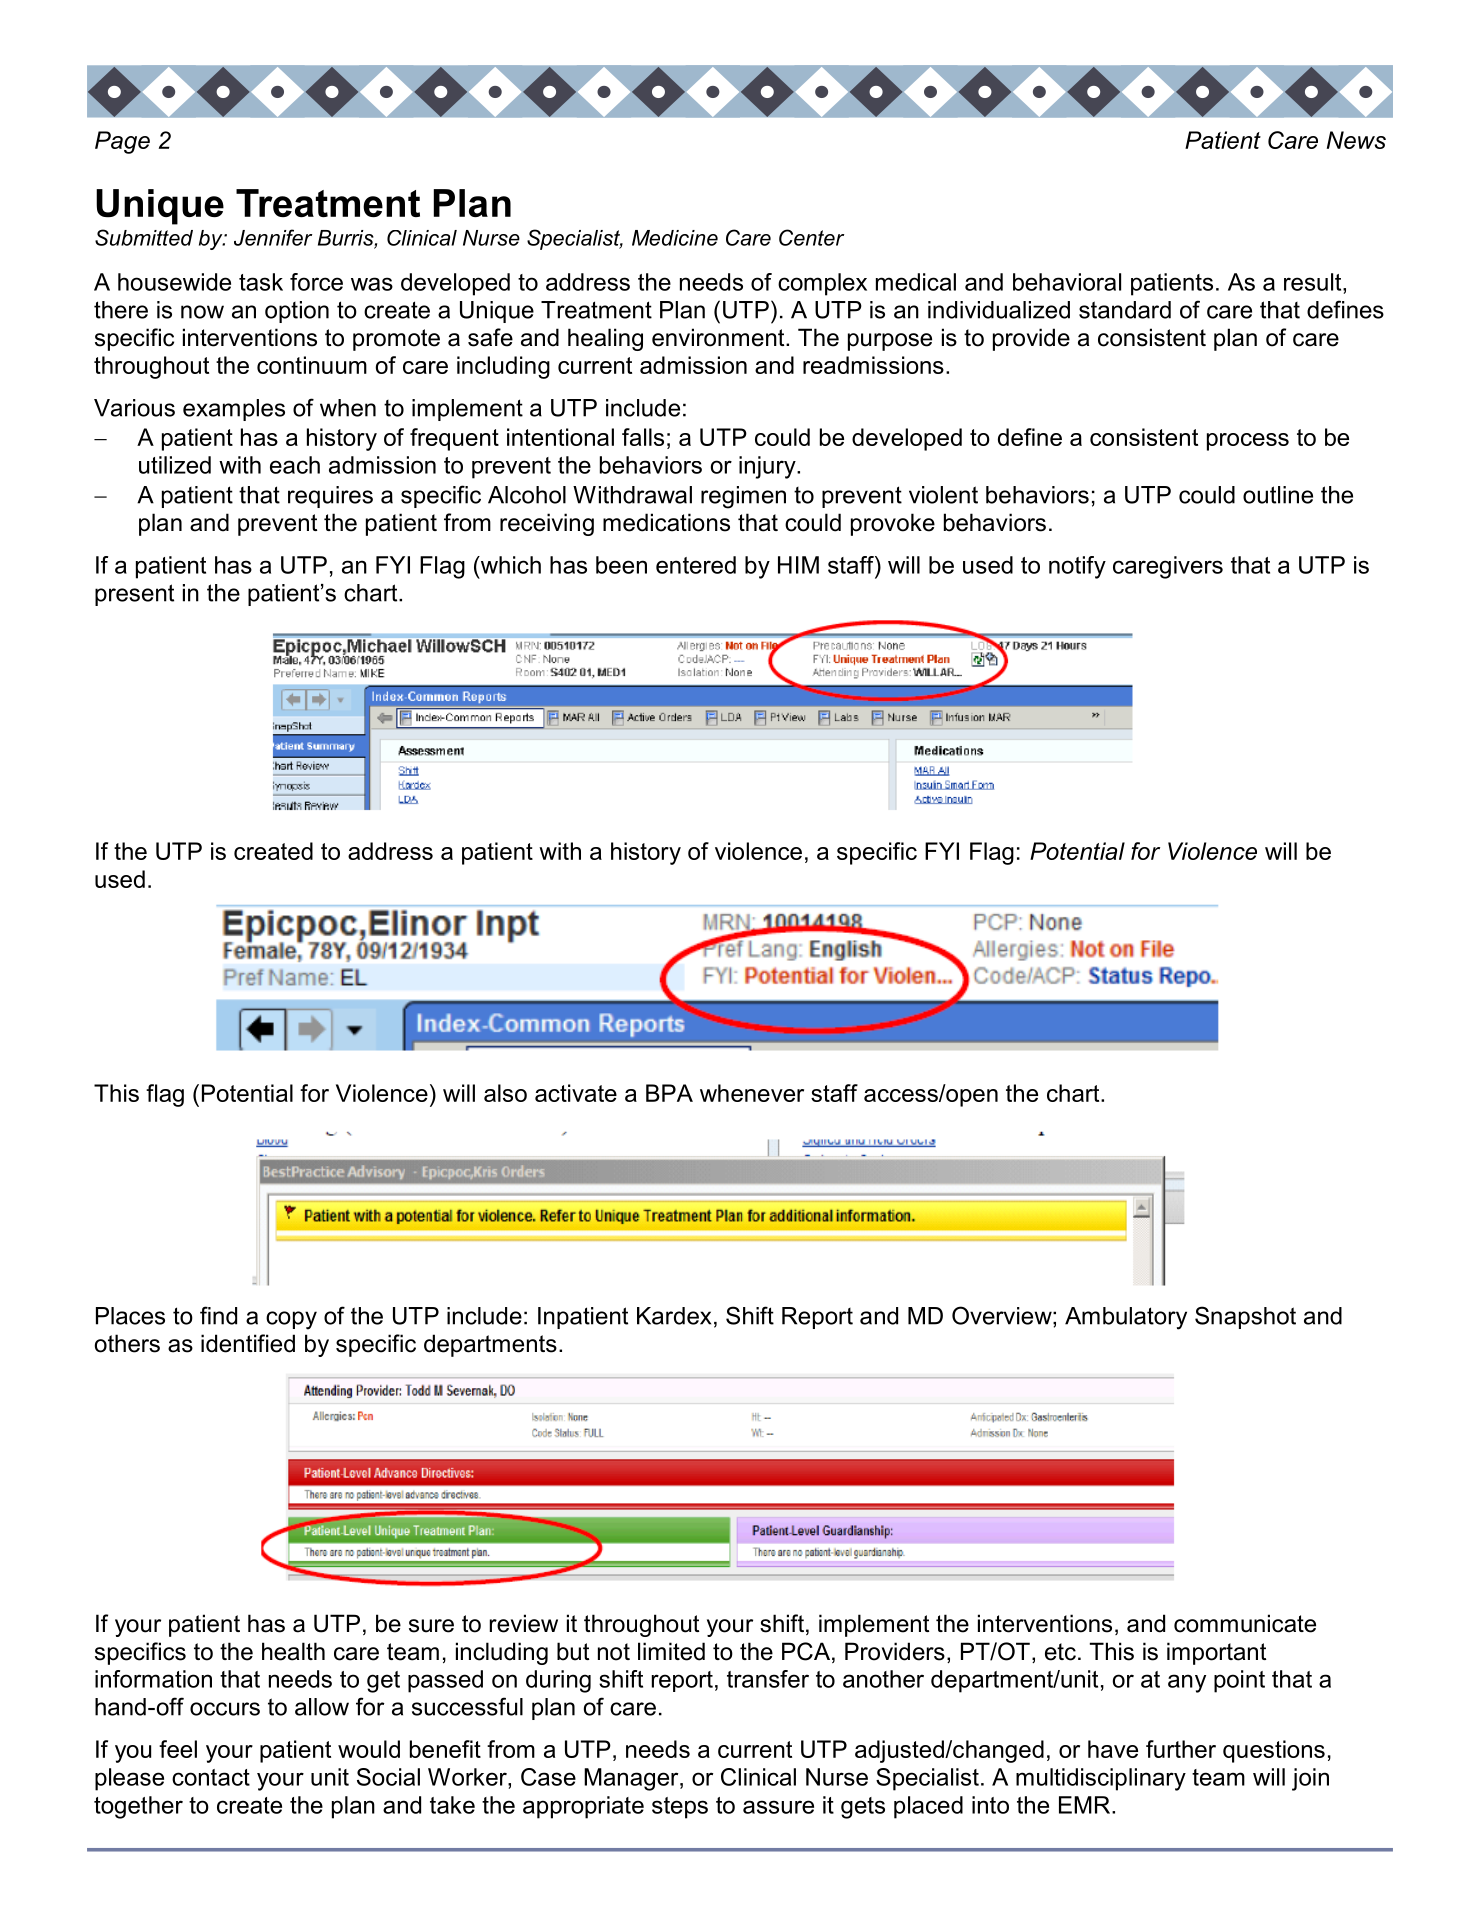  Describe the element at coordinates (1356, 140) in the image. I see `News` at that location.
